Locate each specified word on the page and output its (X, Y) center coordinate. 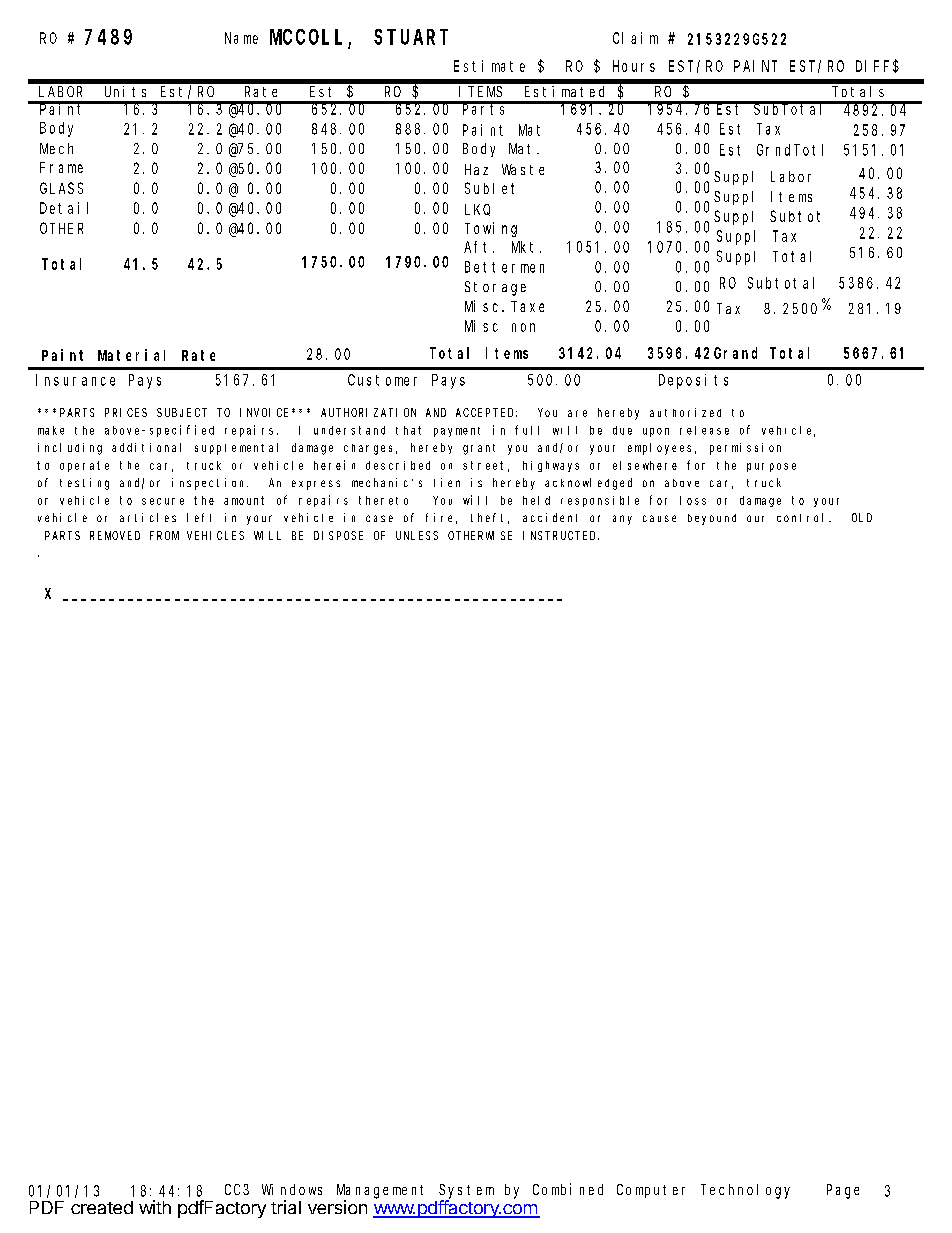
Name (241, 38)
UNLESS (417, 535)
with (155, 1207)
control (803, 517)
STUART (411, 37)
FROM (164, 535)
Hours (634, 66)
